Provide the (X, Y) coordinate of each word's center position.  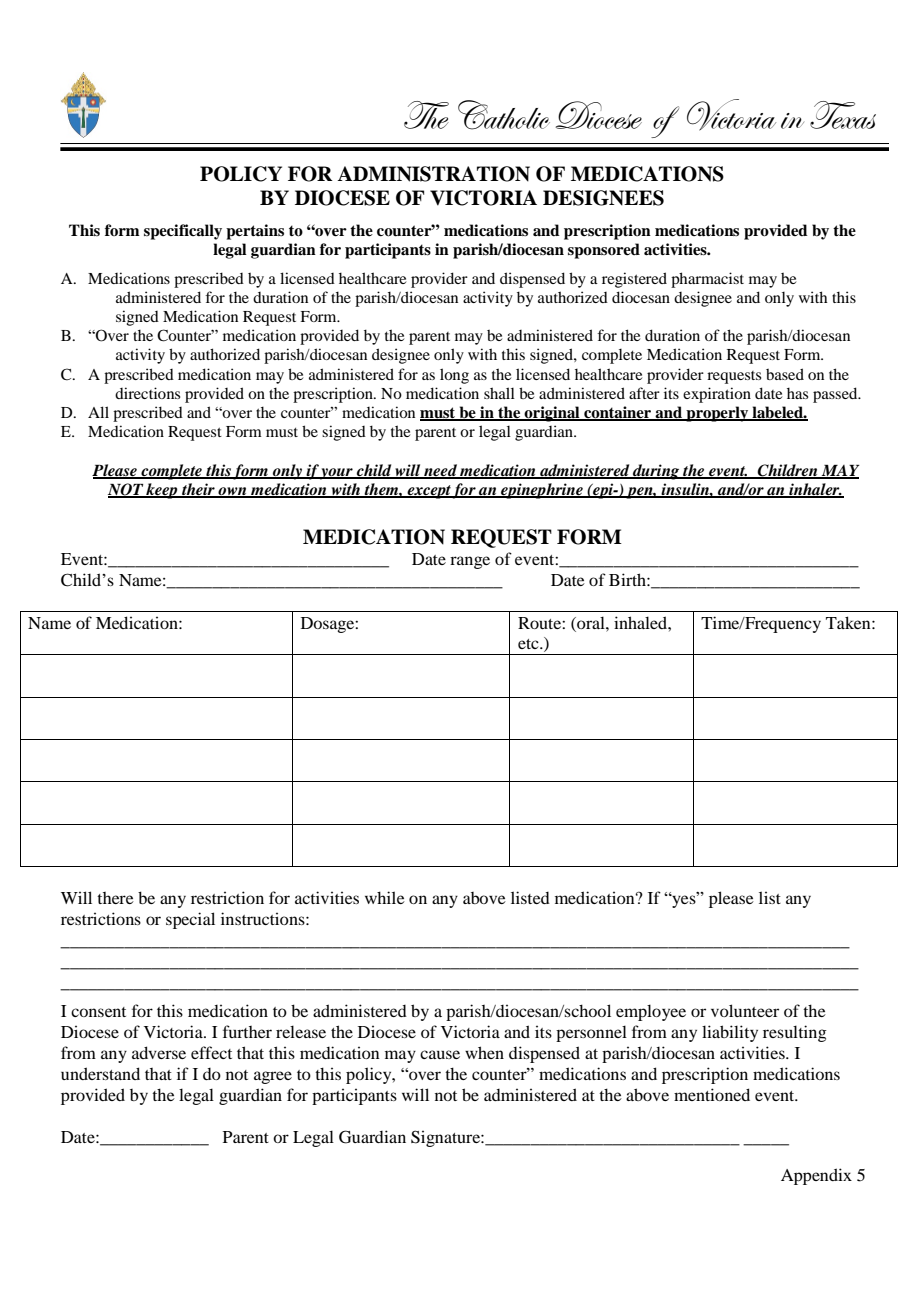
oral (591, 622)
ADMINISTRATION (433, 174)
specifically (183, 232)
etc (529, 644)
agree (273, 1077)
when (484, 1052)
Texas (843, 115)
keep (162, 491)
